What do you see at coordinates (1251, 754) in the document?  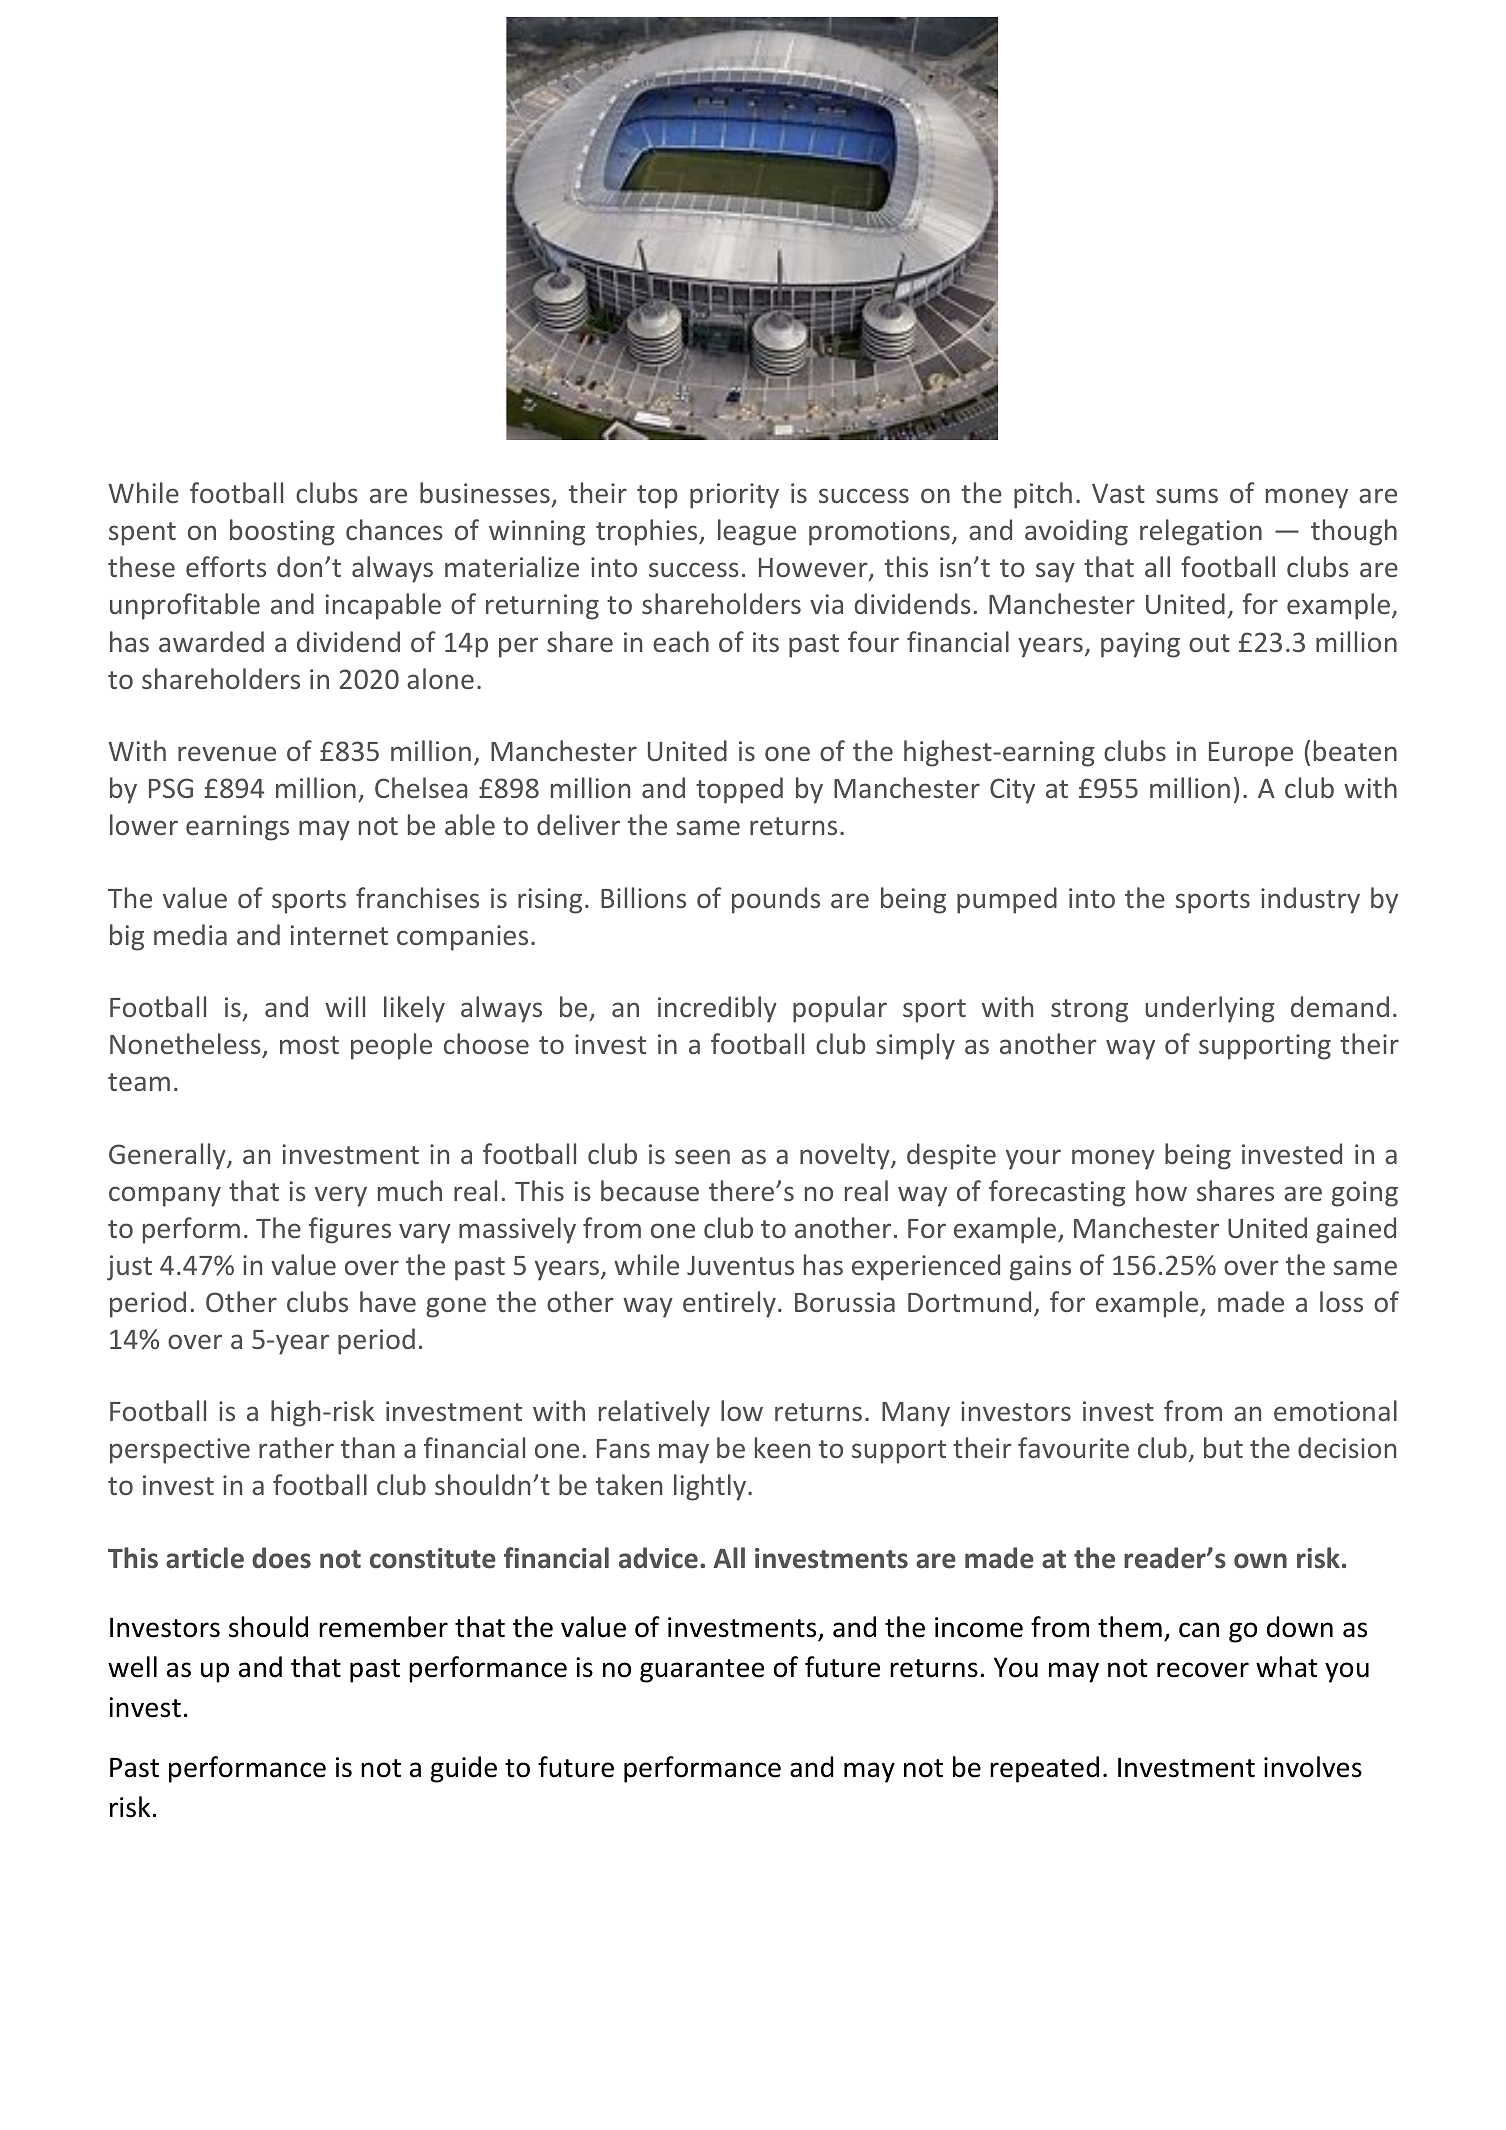 I see `Europe` at bounding box center [1251, 754].
